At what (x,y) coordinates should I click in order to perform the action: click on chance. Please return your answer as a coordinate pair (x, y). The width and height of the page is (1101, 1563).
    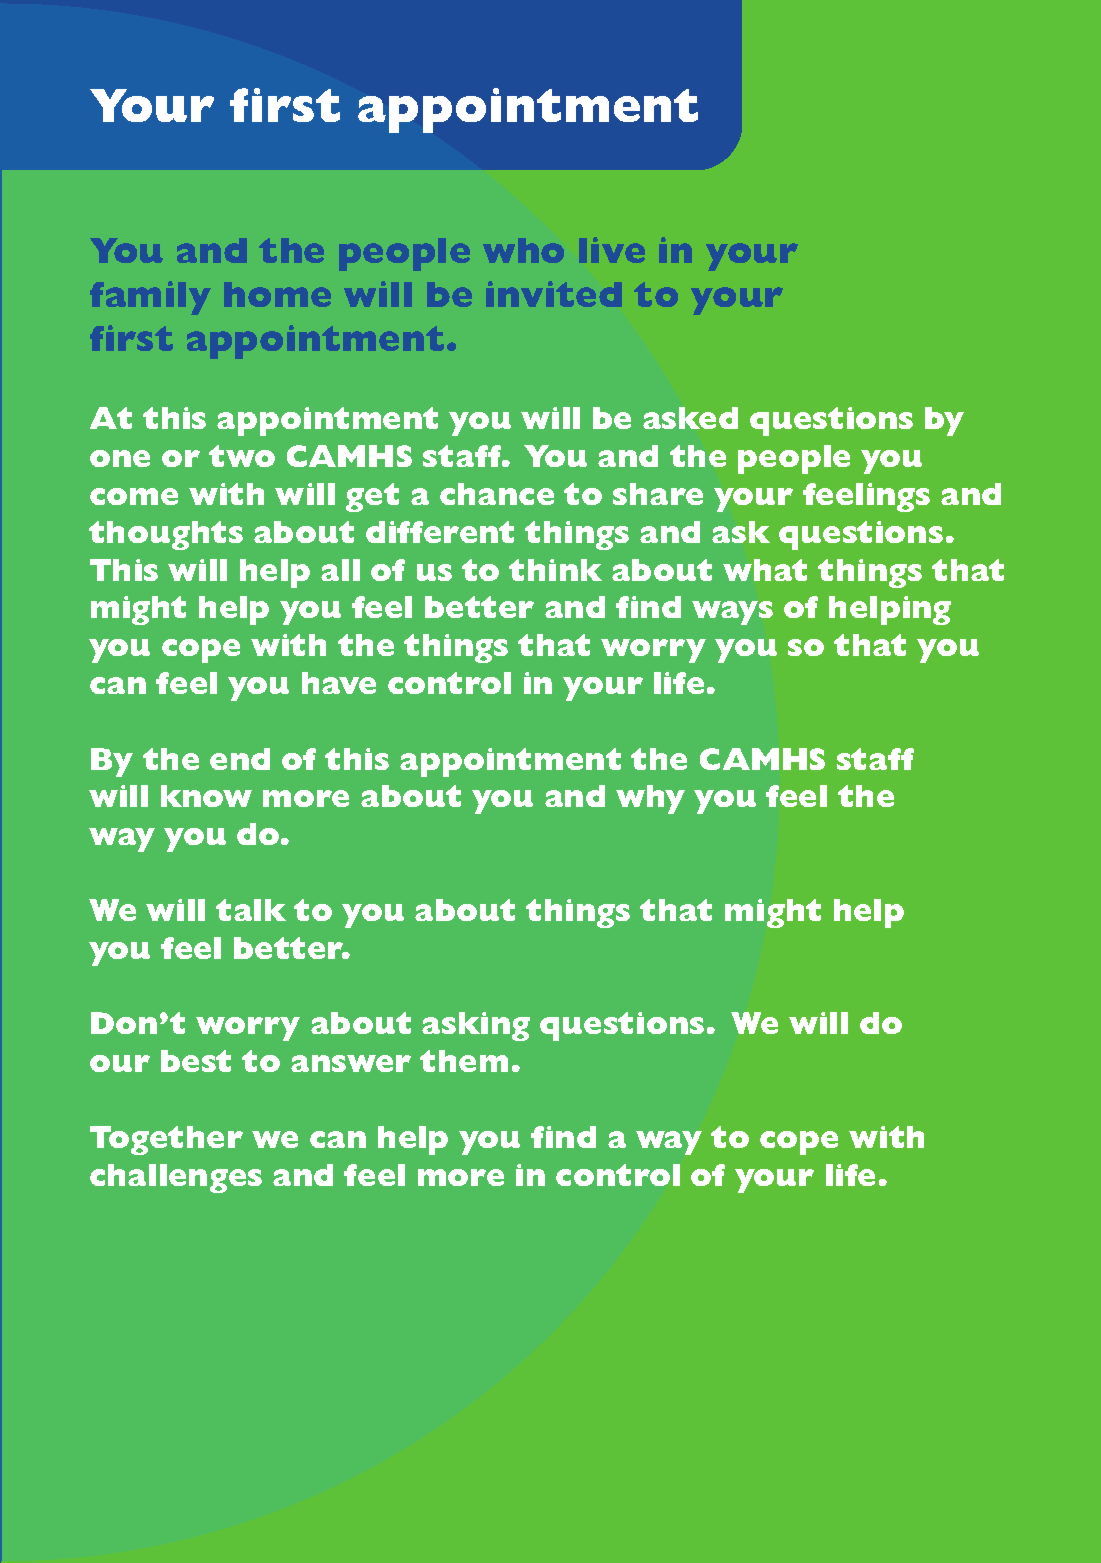
    Looking at the image, I should click on (497, 494).
